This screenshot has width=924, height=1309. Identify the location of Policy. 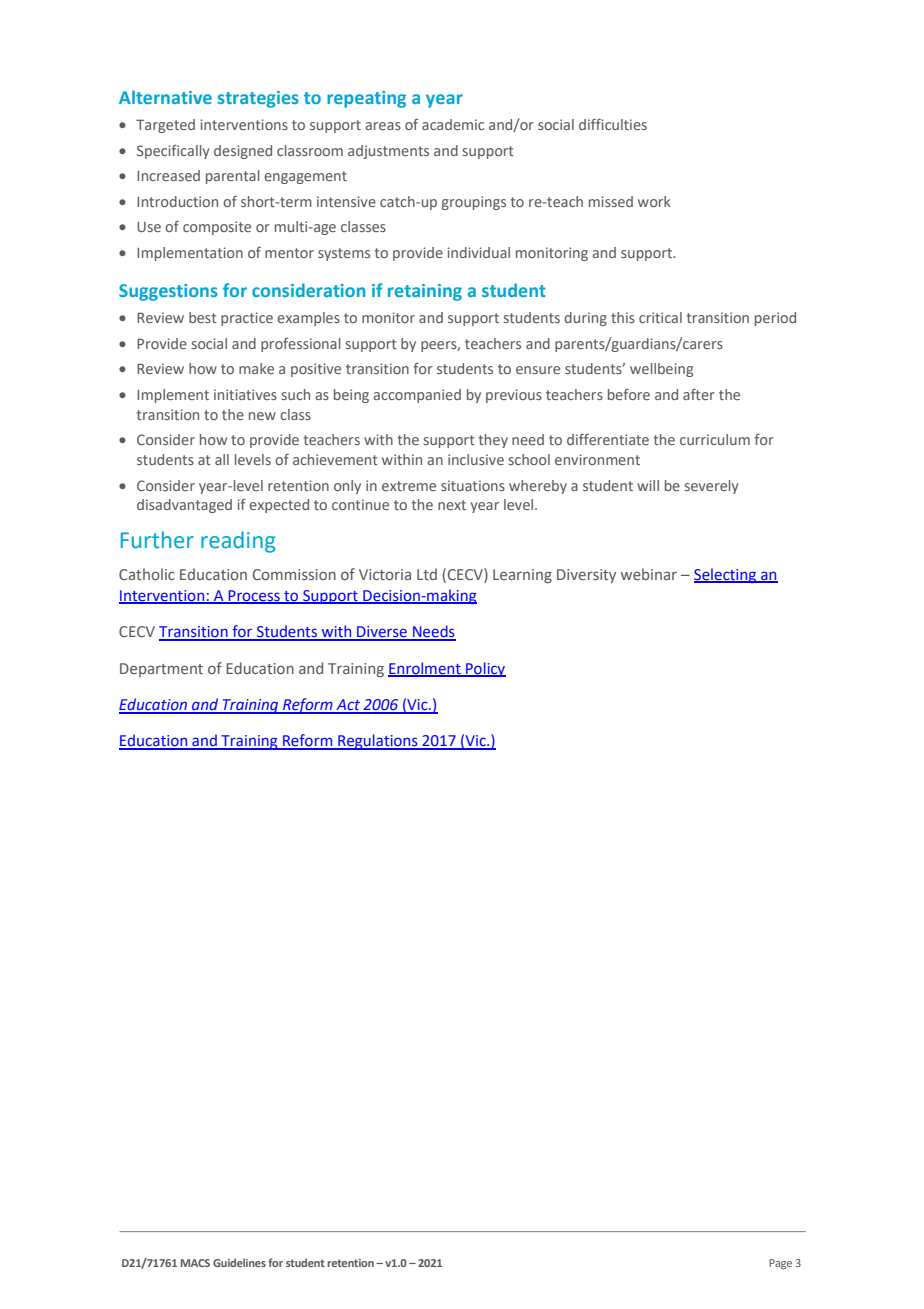
(485, 669).
